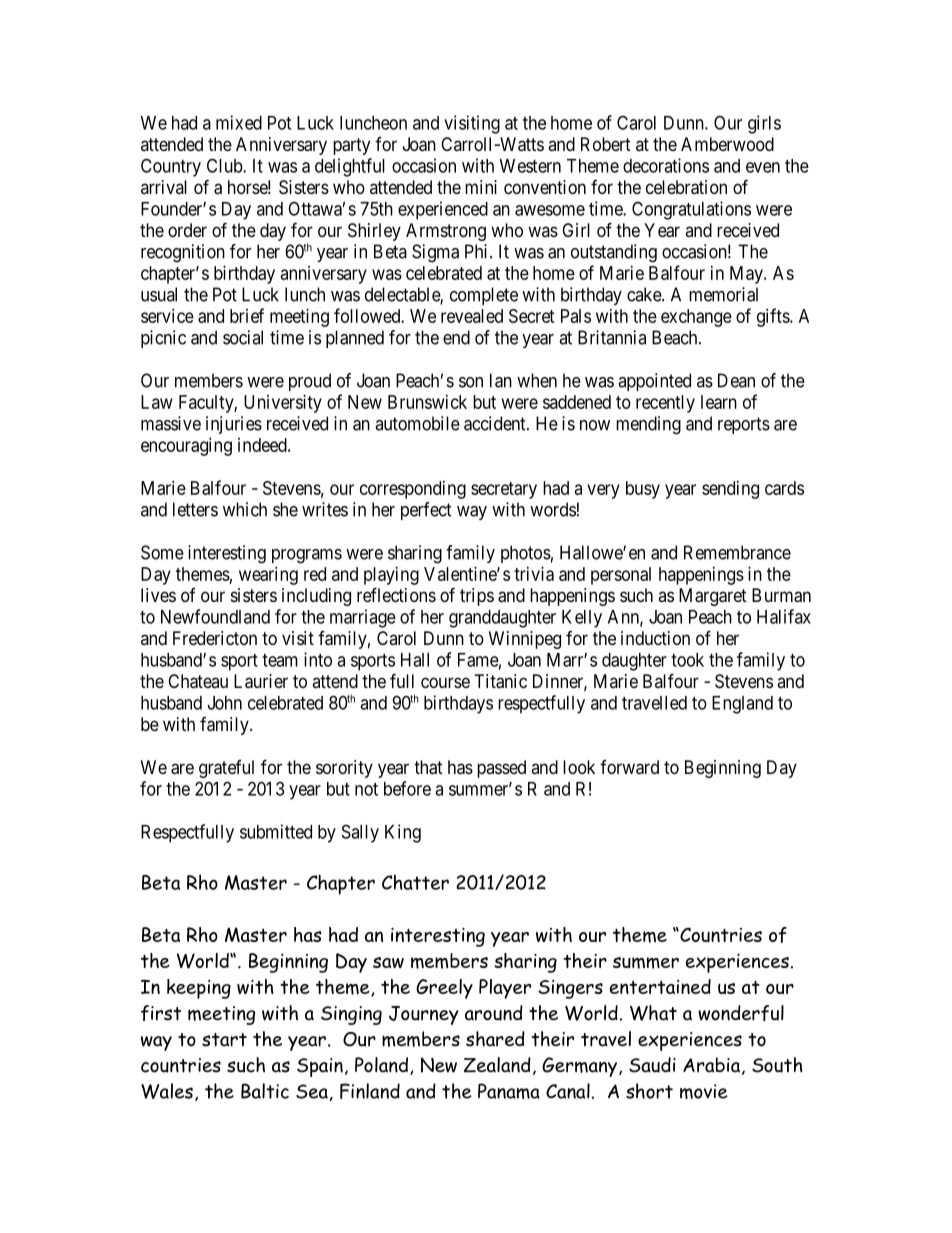 The width and height of the screenshot is (952, 1233). What do you see at coordinates (224, 1040) in the screenshot?
I see `start` at bounding box center [224, 1040].
